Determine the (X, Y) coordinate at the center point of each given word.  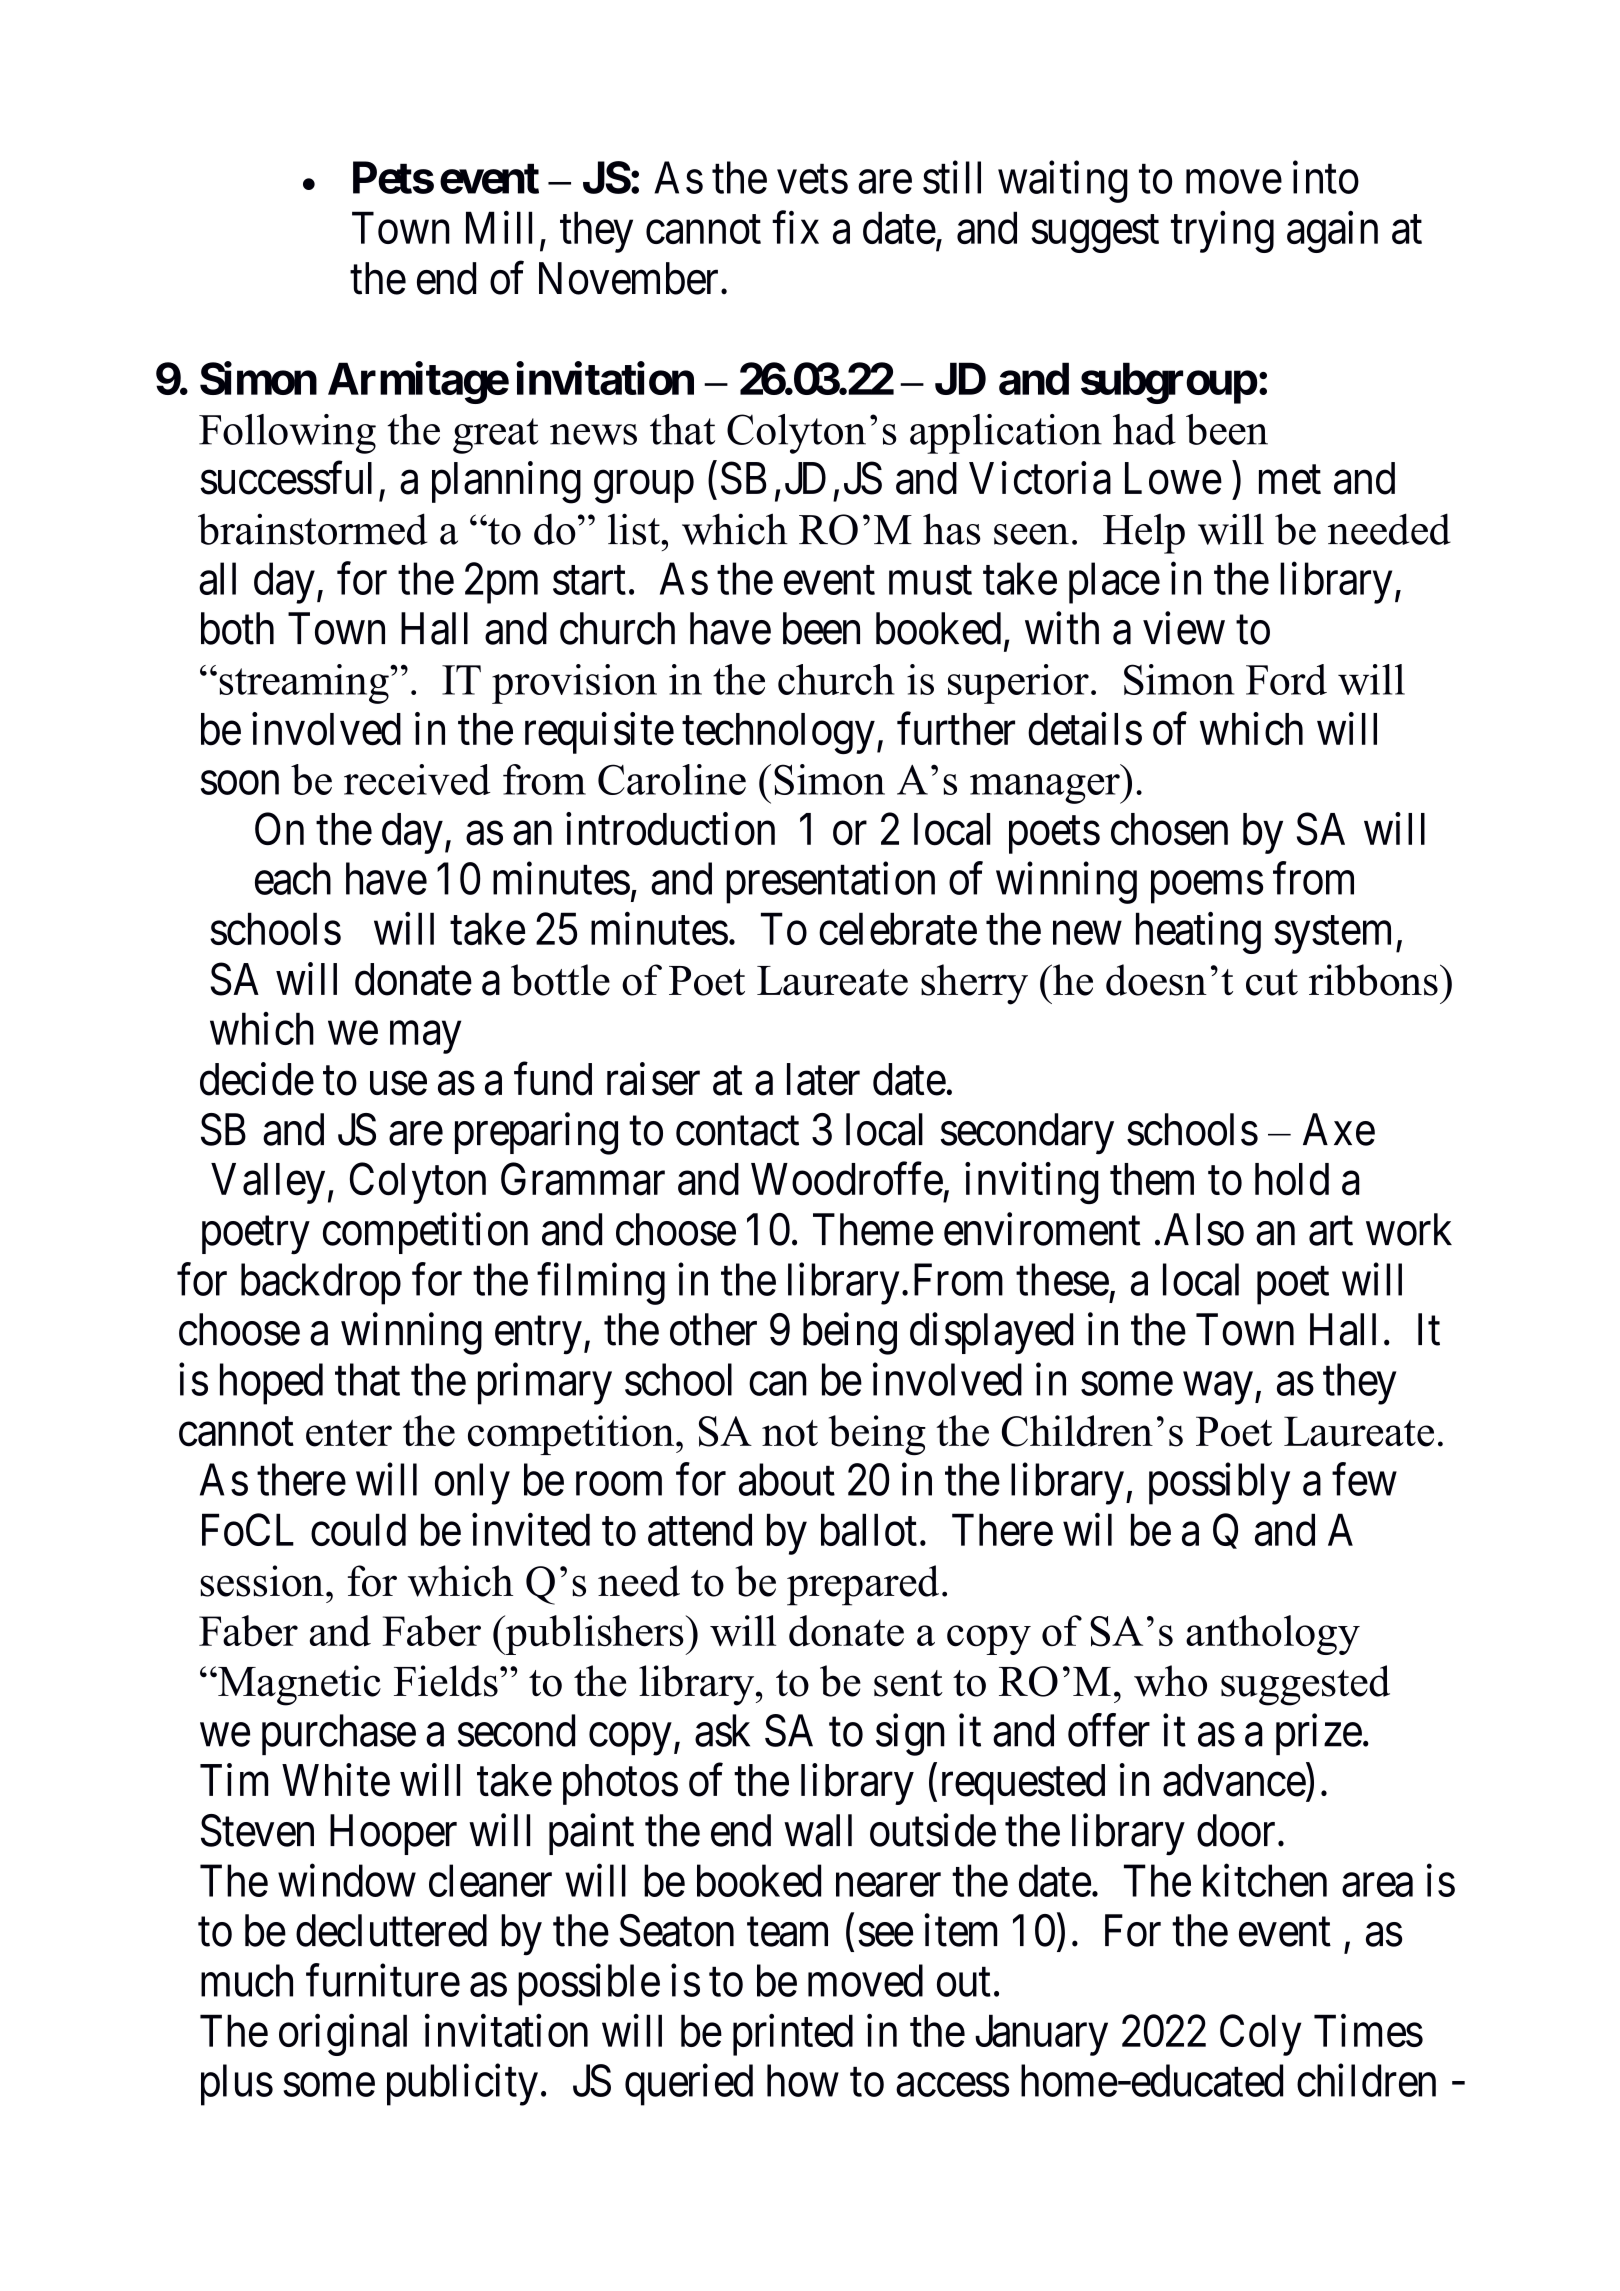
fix (795, 227)
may (425, 1038)
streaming (305, 684)
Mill (499, 227)
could (358, 1529)
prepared (863, 1585)
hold (1292, 1179)
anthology (1273, 1635)
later (823, 1079)
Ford (1286, 679)
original (343, 2035)
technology (778, 733)
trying (1222, 232)
